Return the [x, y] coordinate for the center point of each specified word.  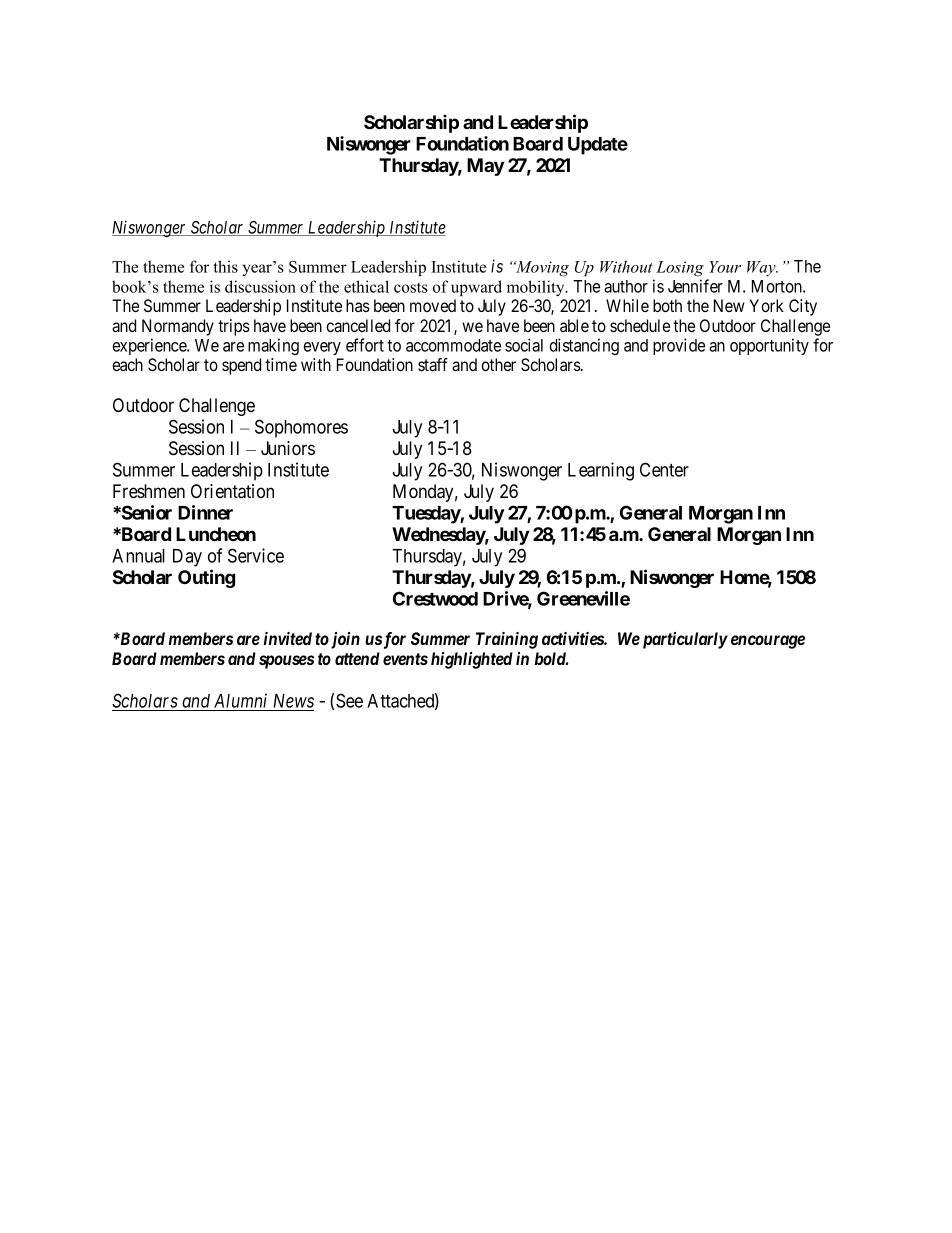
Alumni [240, 700]
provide [679, 346]
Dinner [205, 512]
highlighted [472, 660]
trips [234, 327]
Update [598, 146]
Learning [601, 471]
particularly [685, 640]
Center [664, 469]
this [225, 266]
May [485, 167]
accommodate [453, 345]
